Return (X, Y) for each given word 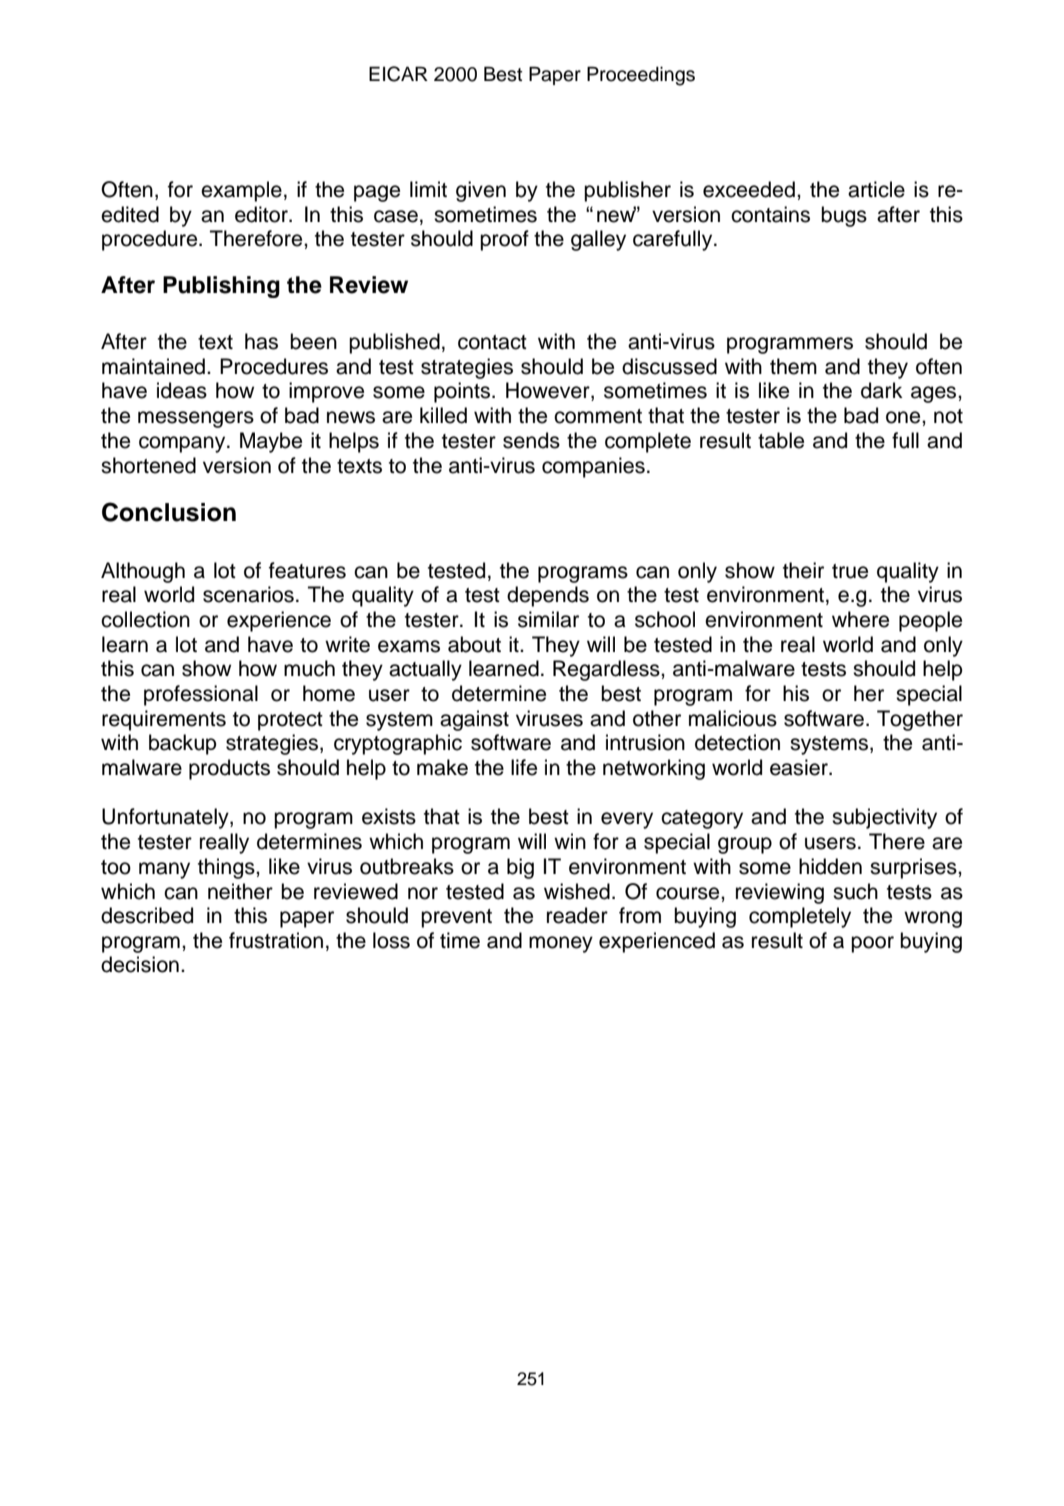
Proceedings (641, 76)
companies (593, 467)
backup (183, 744)
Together (920, 720)
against (474, 720)
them (793, 366)
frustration (276, 940)
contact (492, 342)
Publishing (221, 287)
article (876, 189)
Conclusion (169, 512)
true (850, 571)
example (241, 191)
